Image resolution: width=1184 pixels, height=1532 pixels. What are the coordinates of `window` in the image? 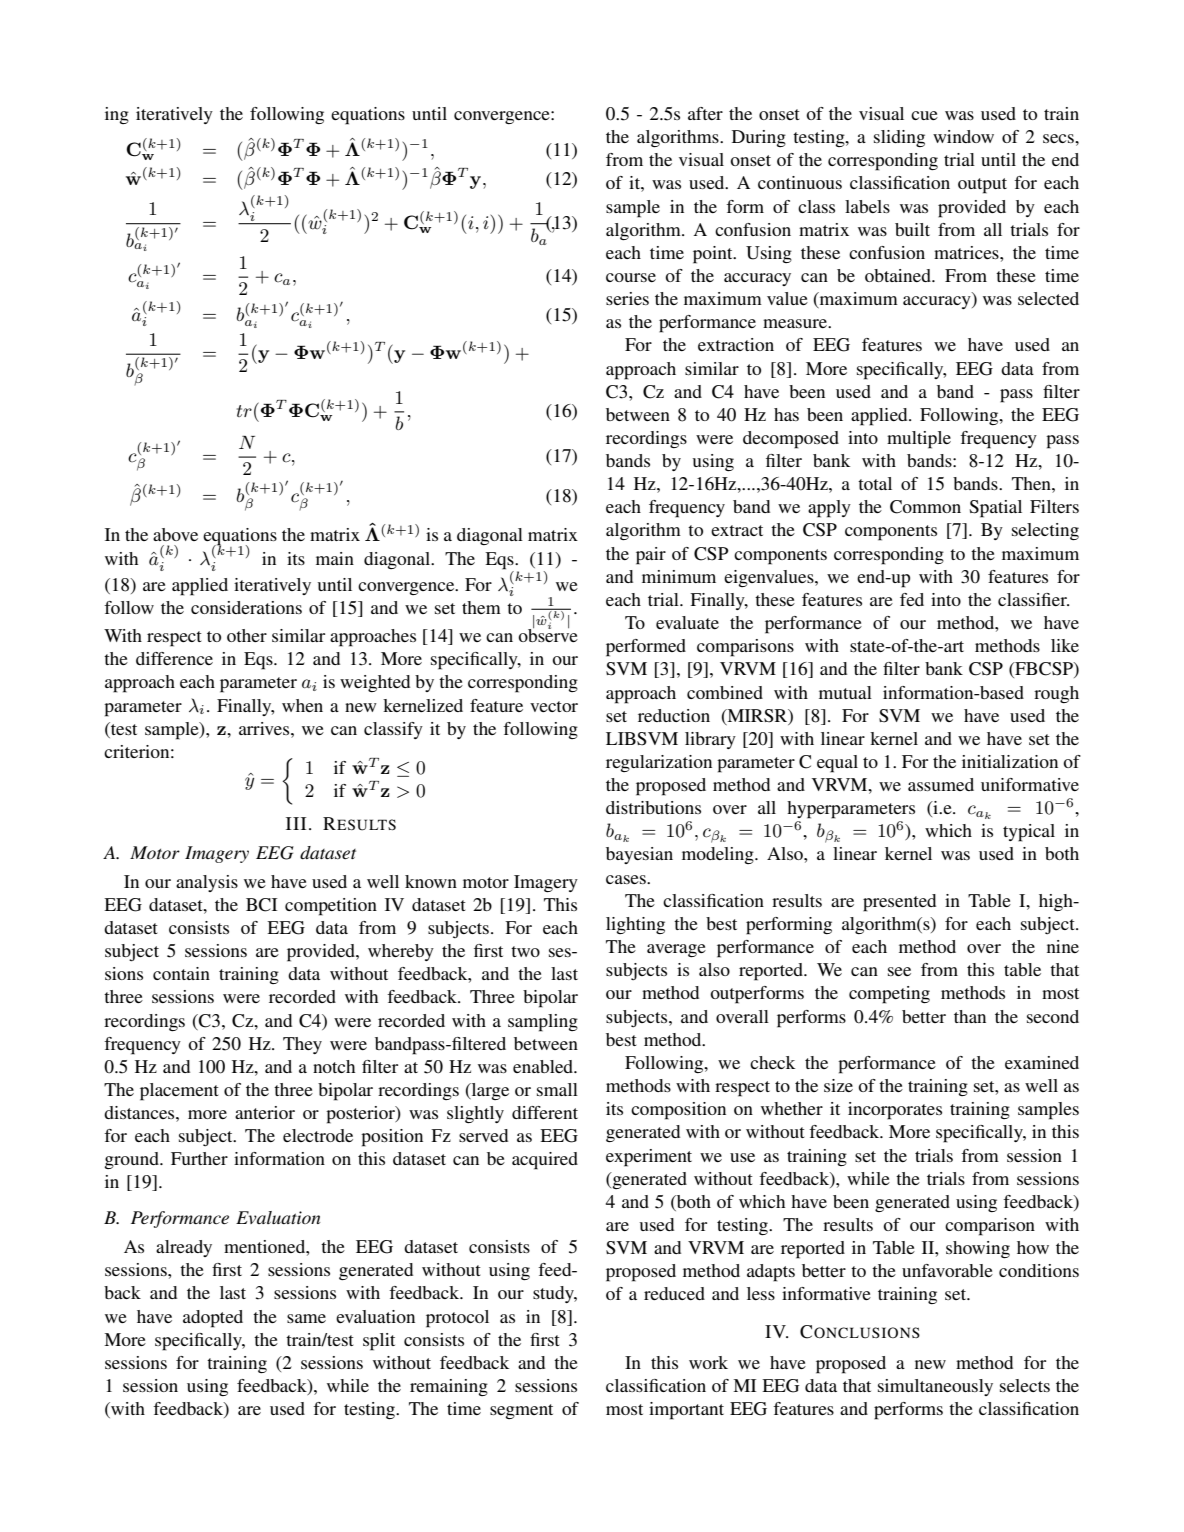 It's located at (963, 136).
